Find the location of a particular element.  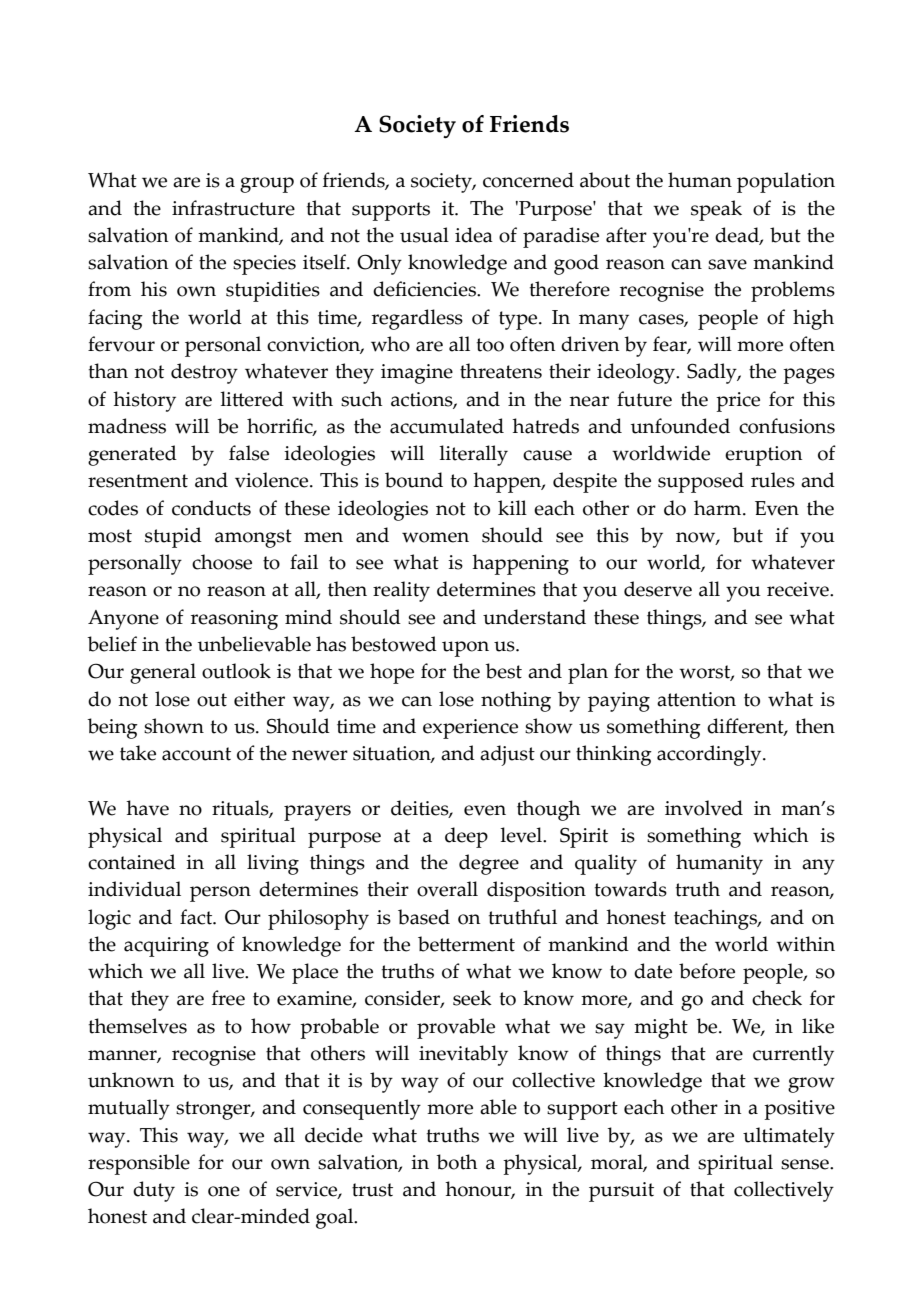

general is located at coordinates (163, 673).
